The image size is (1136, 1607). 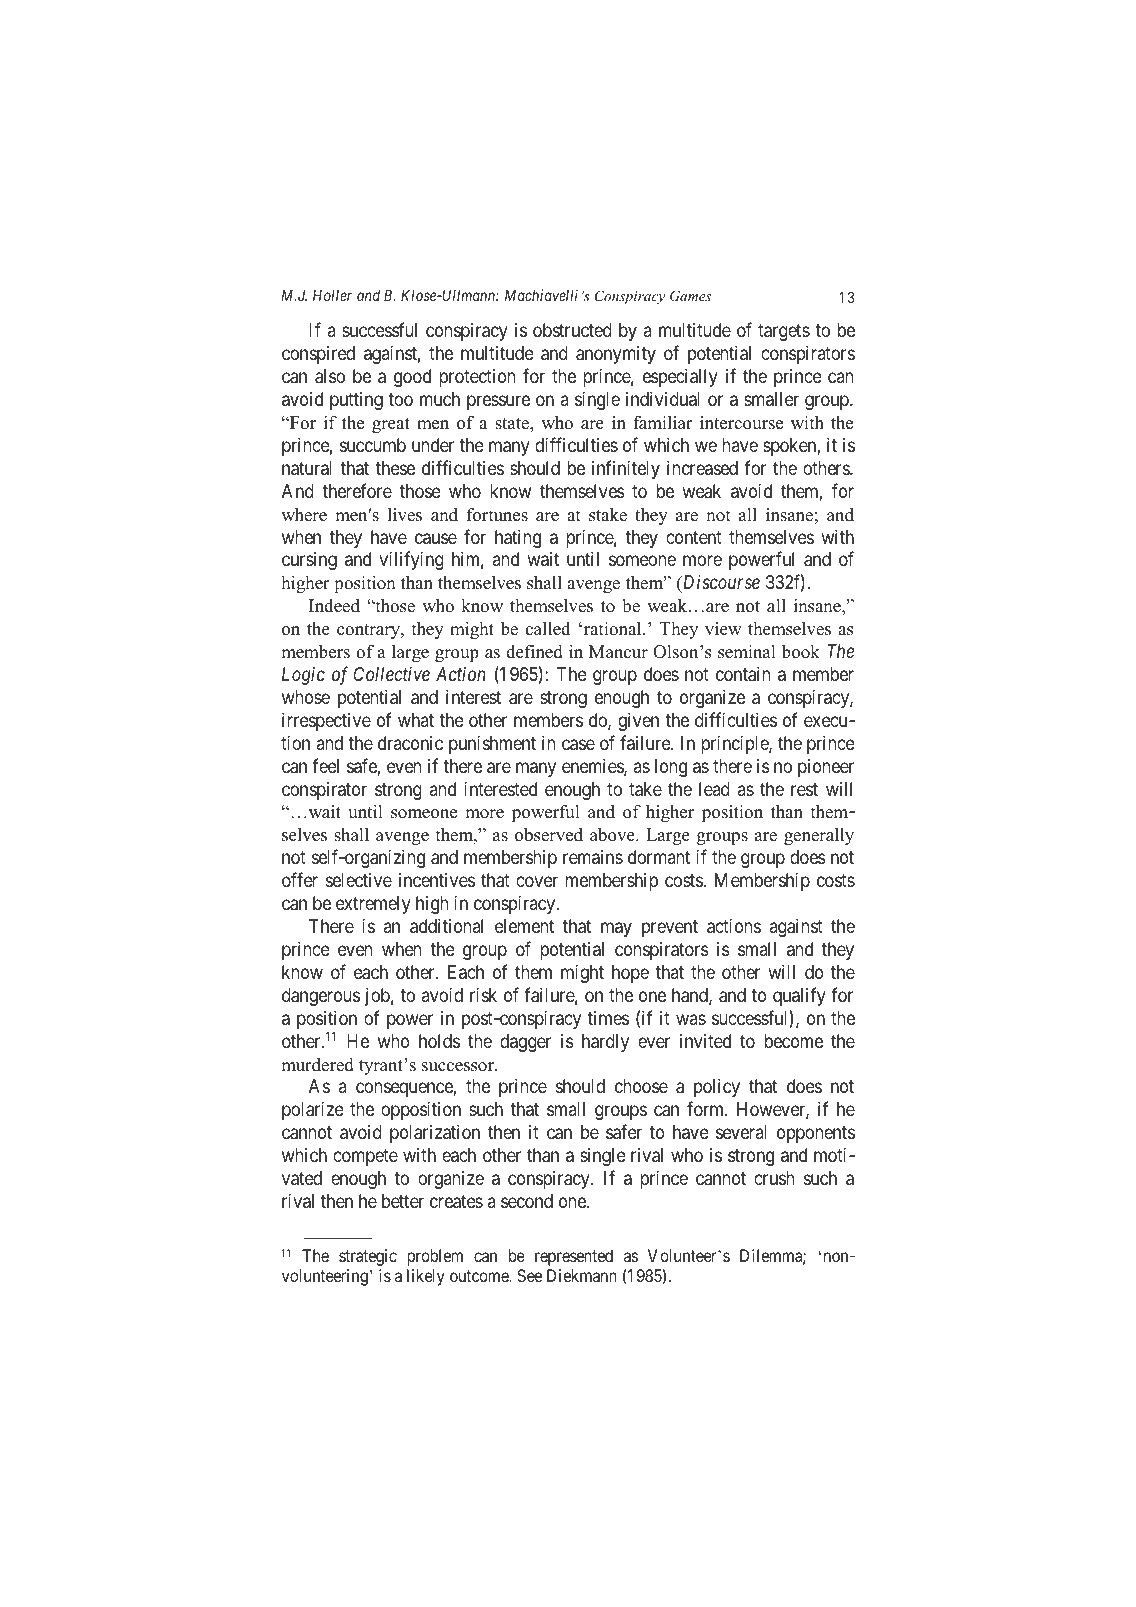 What do you see at coordinates (784, 332) in the document?
I see `targets` at bounding box center [784, 332].
